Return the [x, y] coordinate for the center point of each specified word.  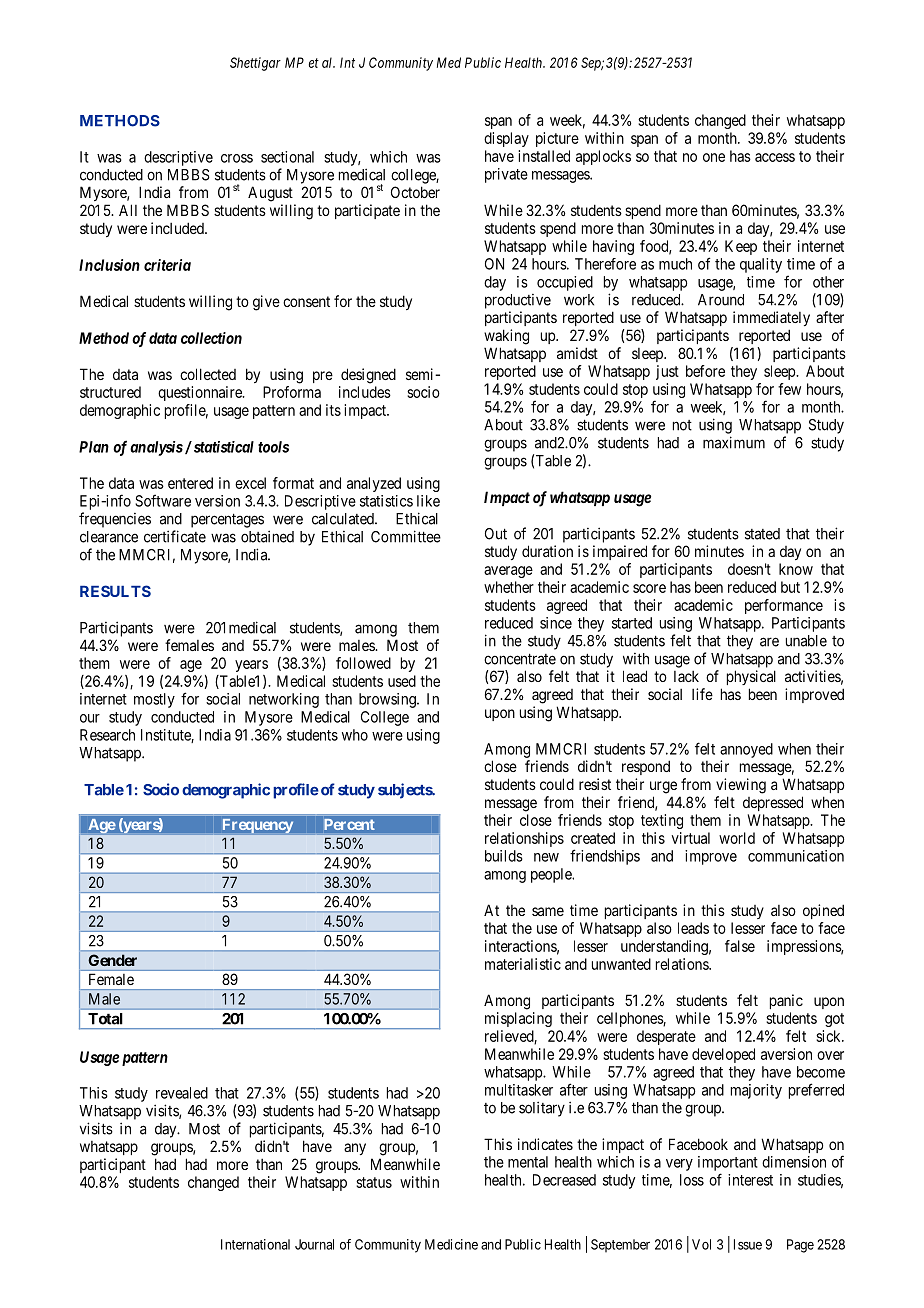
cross [237, 158]
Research [107, 735]
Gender [113, 960]
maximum [734, 442]
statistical [222, 447]
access [775, 157]
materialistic [523, 964]
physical [751, 677]
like [428, 501]
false [740, 946]
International [255, 1244]
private [506, 175]
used [402, 681]
